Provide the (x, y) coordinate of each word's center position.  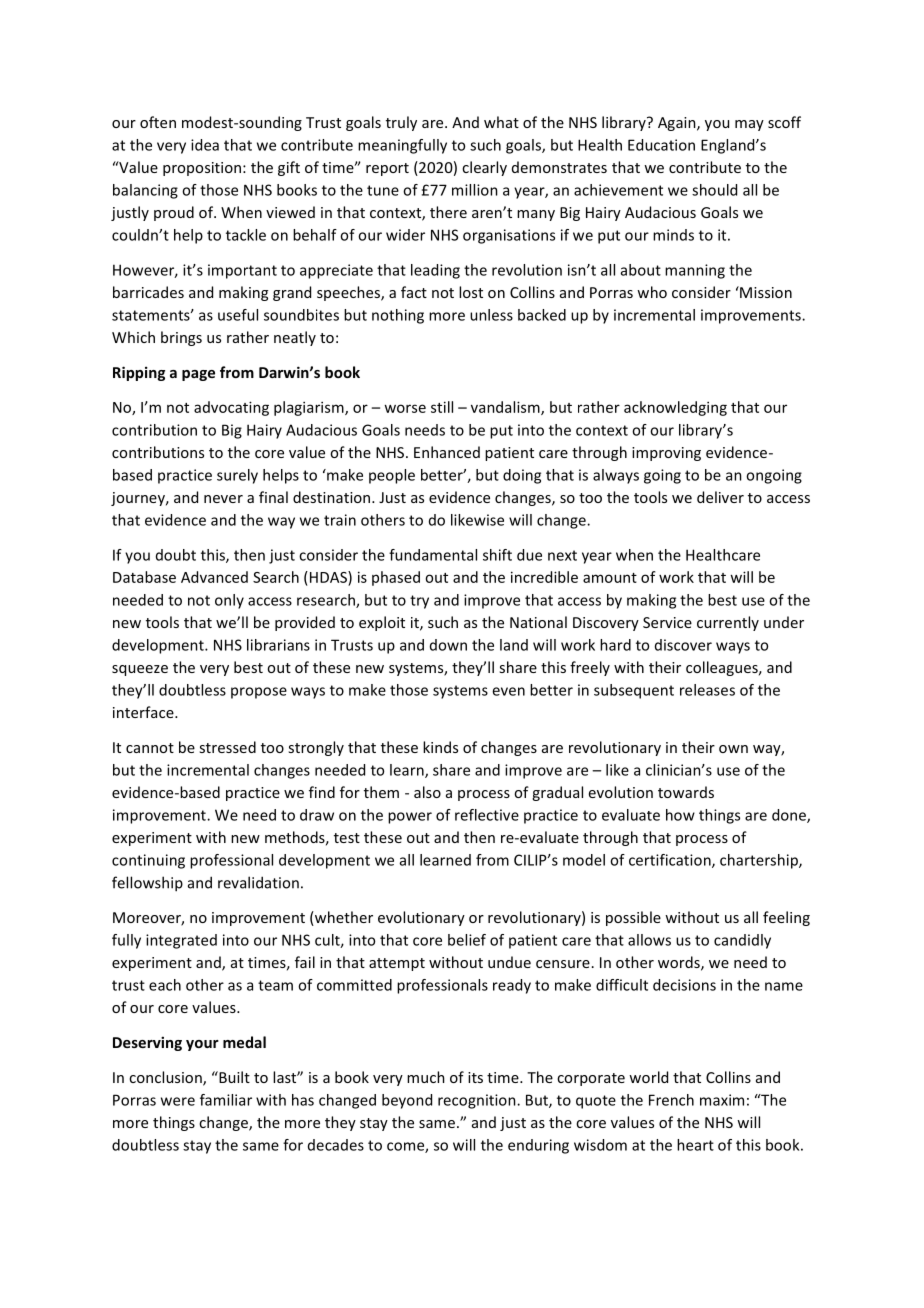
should (714, 190)
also (427, 792)
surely (237, 476)
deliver (720, 497)
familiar (226, 1100)
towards (686, 792)
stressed (227, 747)
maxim (722, 1100)
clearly (484, 168)
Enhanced (447, 452)
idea (205, 145)
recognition (478, 1101)
